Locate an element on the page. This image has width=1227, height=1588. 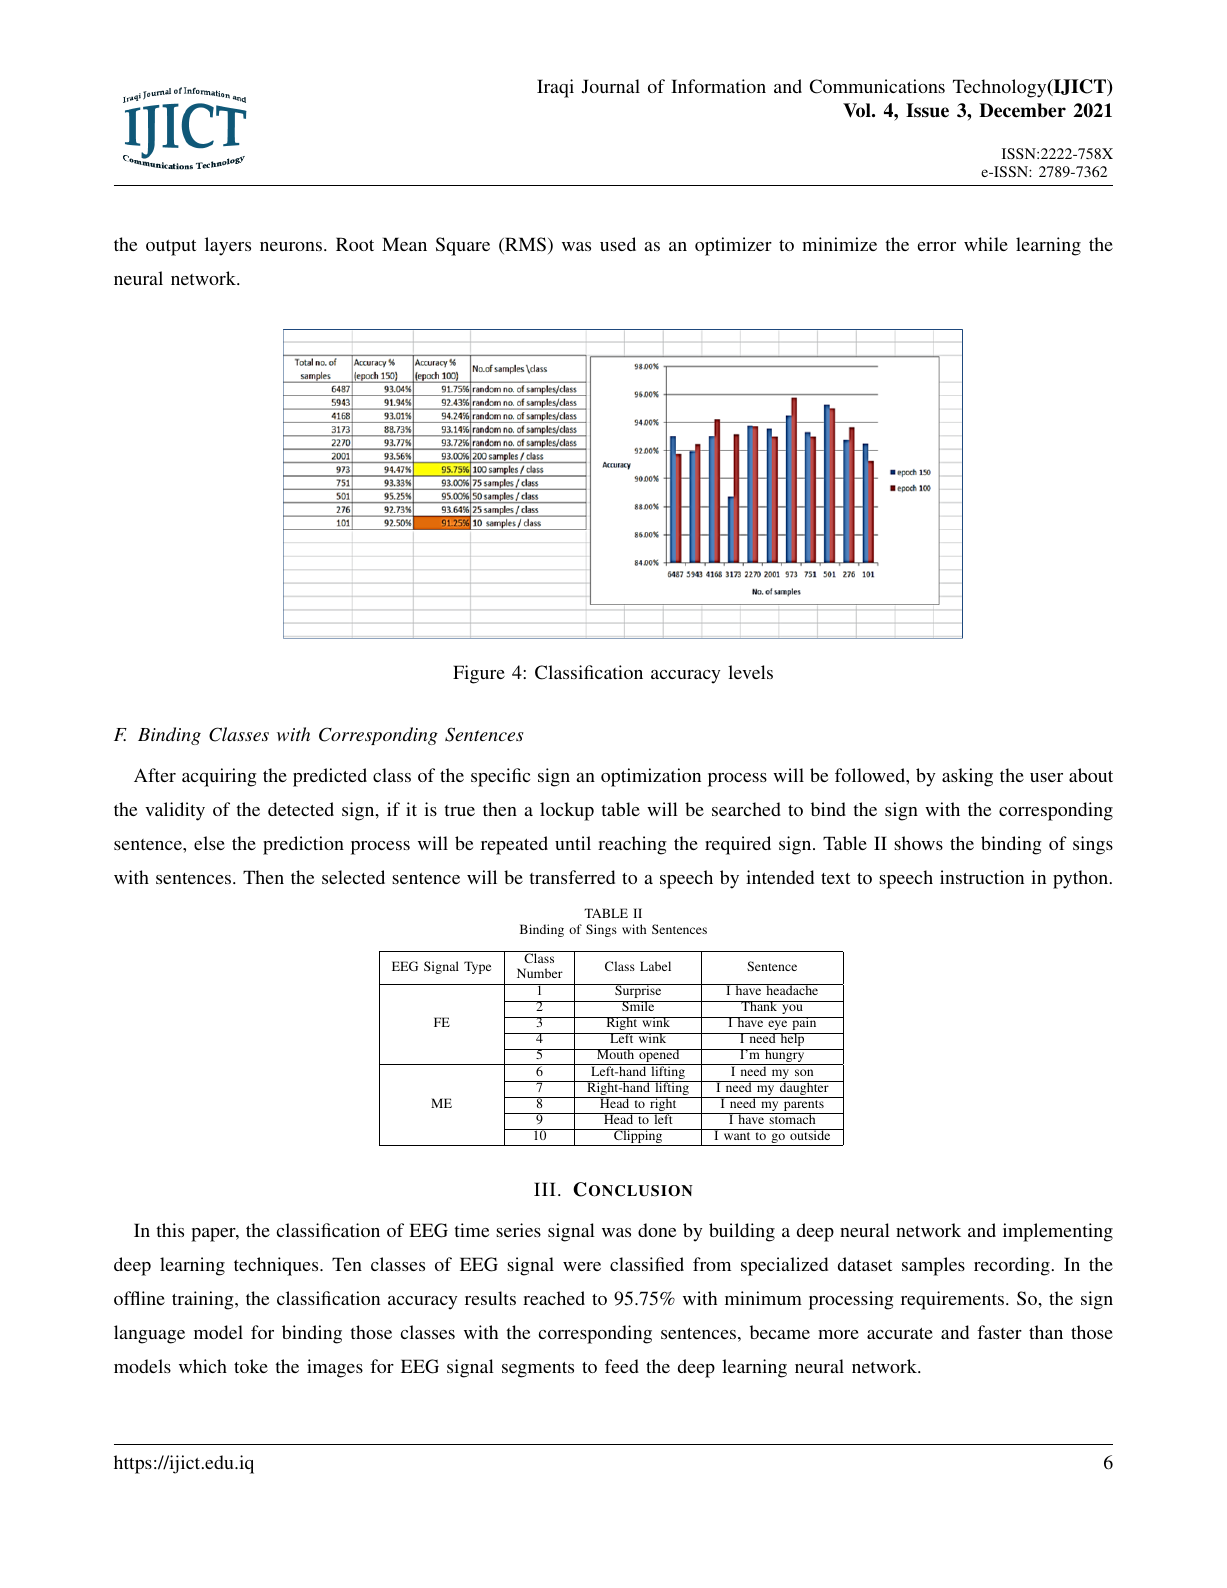
toke is located at coordinates (251, 1366).
